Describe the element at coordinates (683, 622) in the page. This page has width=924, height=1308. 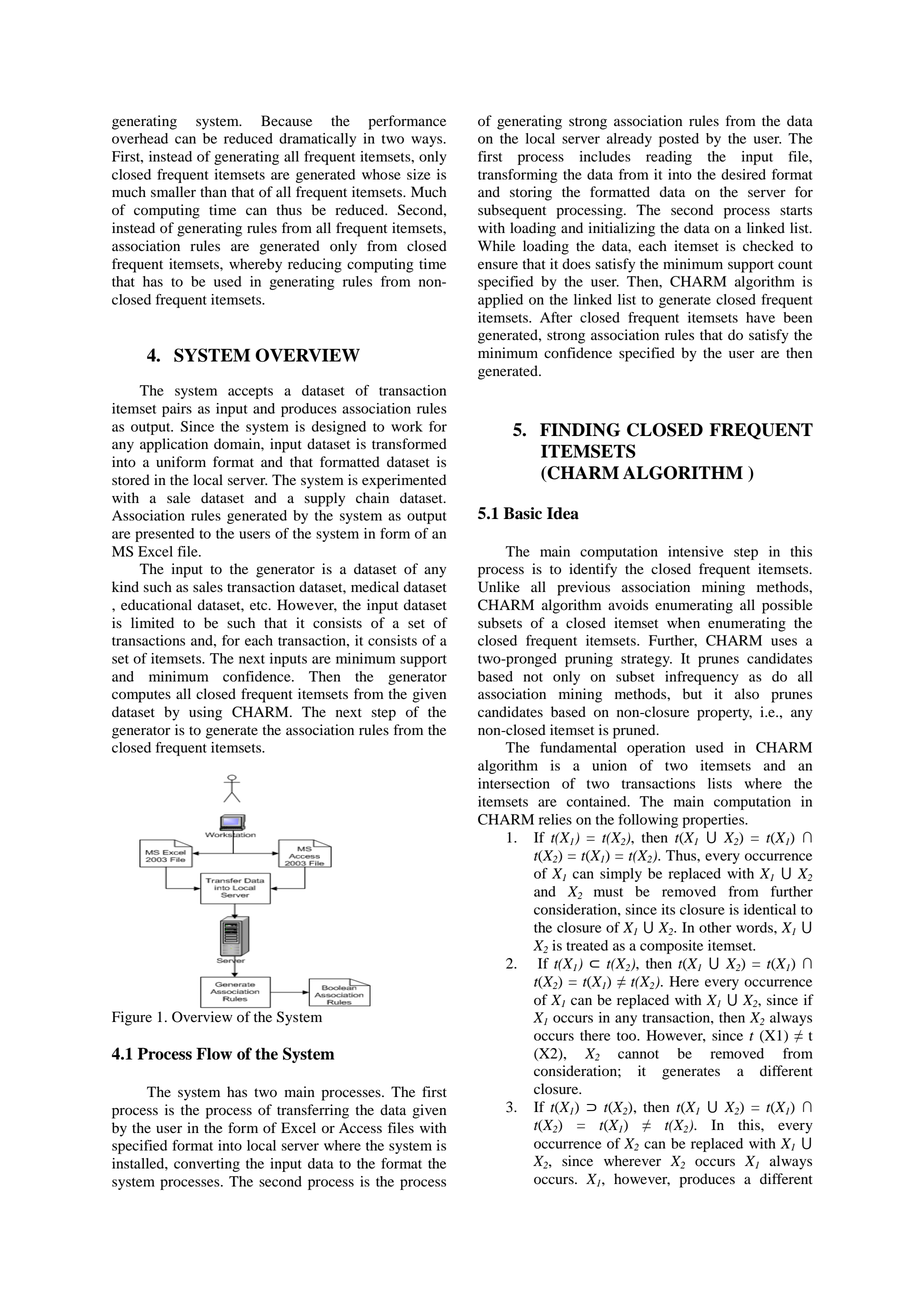
I see `when` at that location.
